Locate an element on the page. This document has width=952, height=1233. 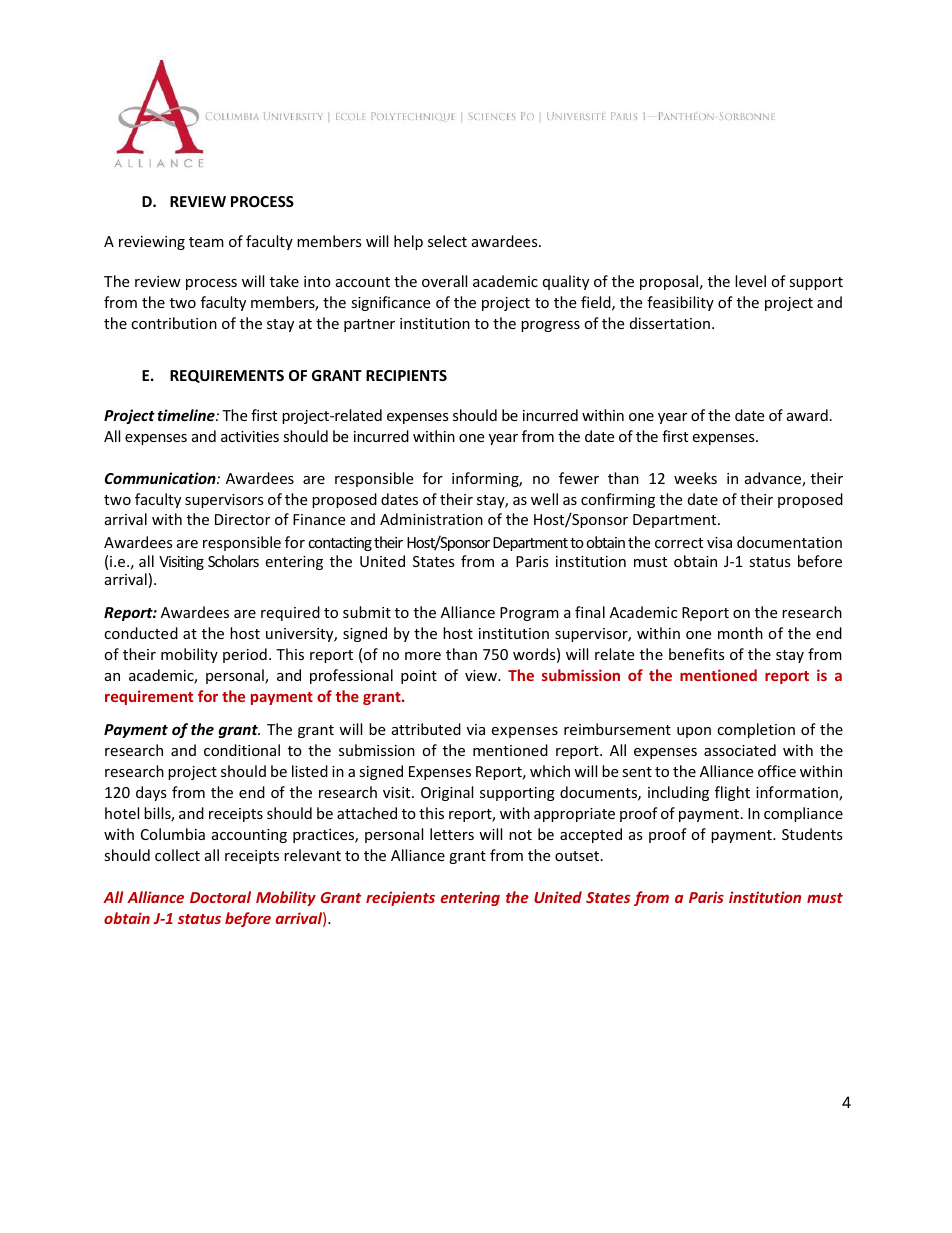
level is located at coordinates (750, 281).
